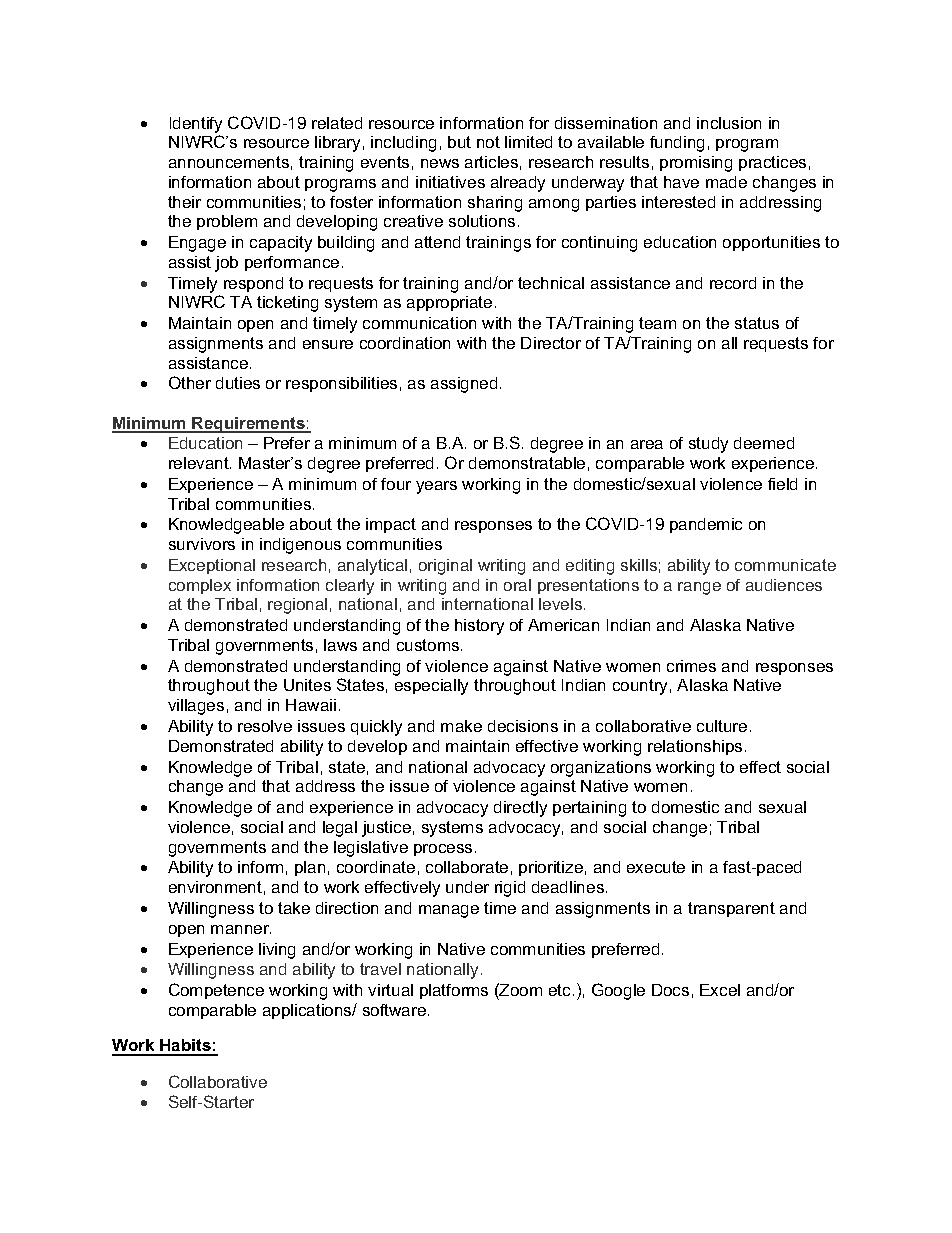 This screenshot has height=1233, width=952. What do you see at coordinates (265, 726) in the screenshot?
I see `resolve` at bounding box center [265, 726].
